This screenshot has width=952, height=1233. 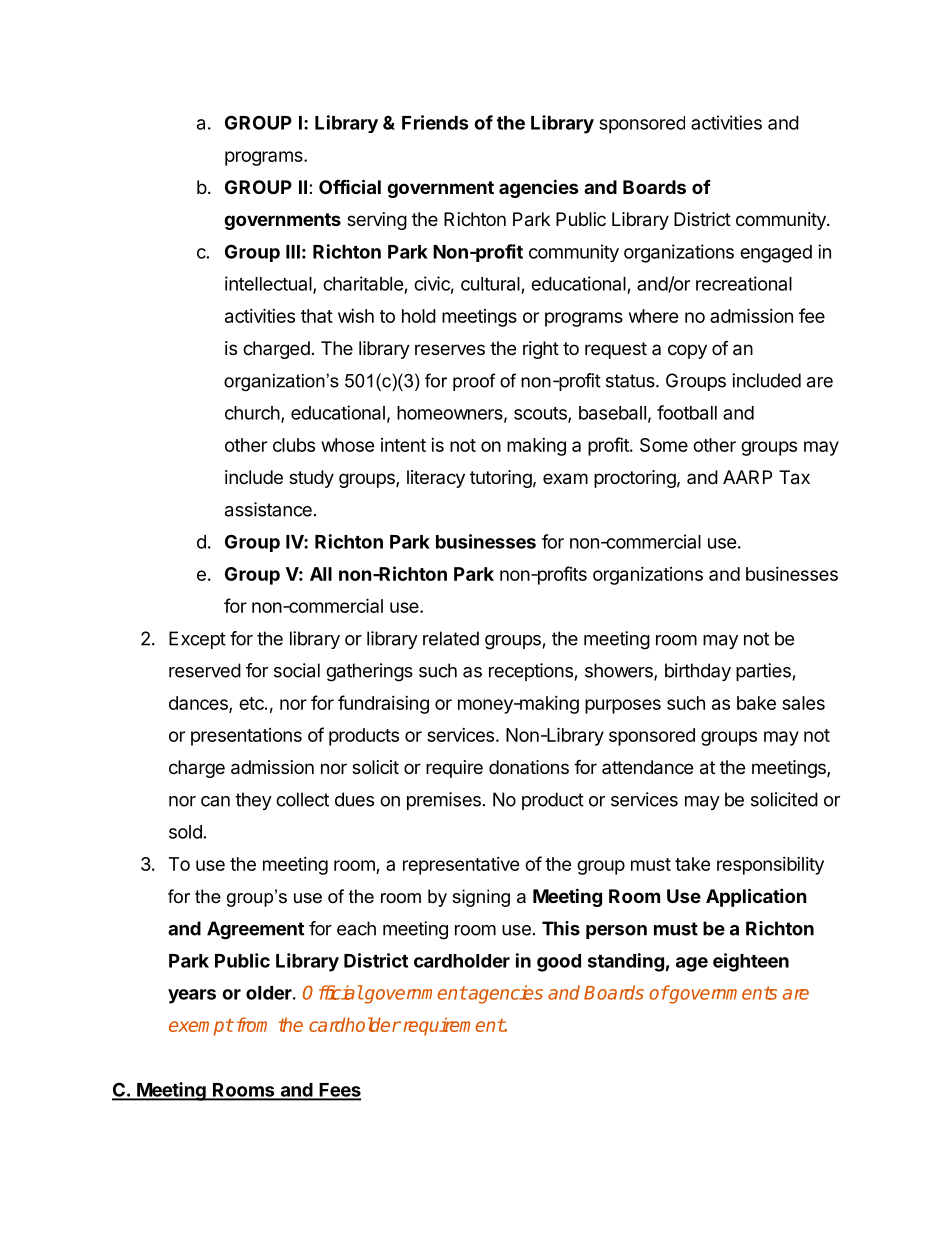 What do you see at coordinates (435, 122) in the screenshot?
I see `Friends` at bounding box center [435, 122].
